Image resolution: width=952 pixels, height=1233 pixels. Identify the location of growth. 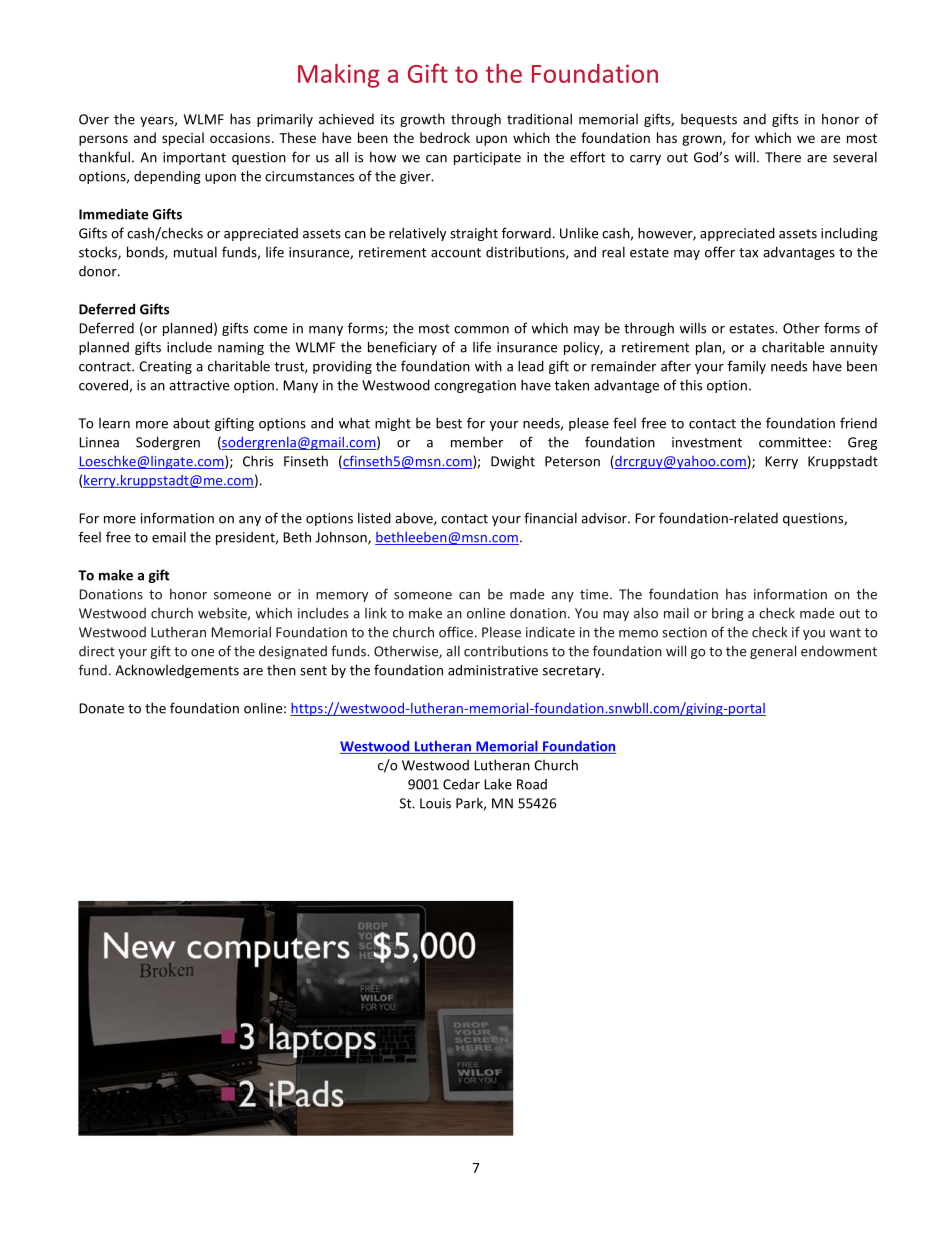
(422, 120).
